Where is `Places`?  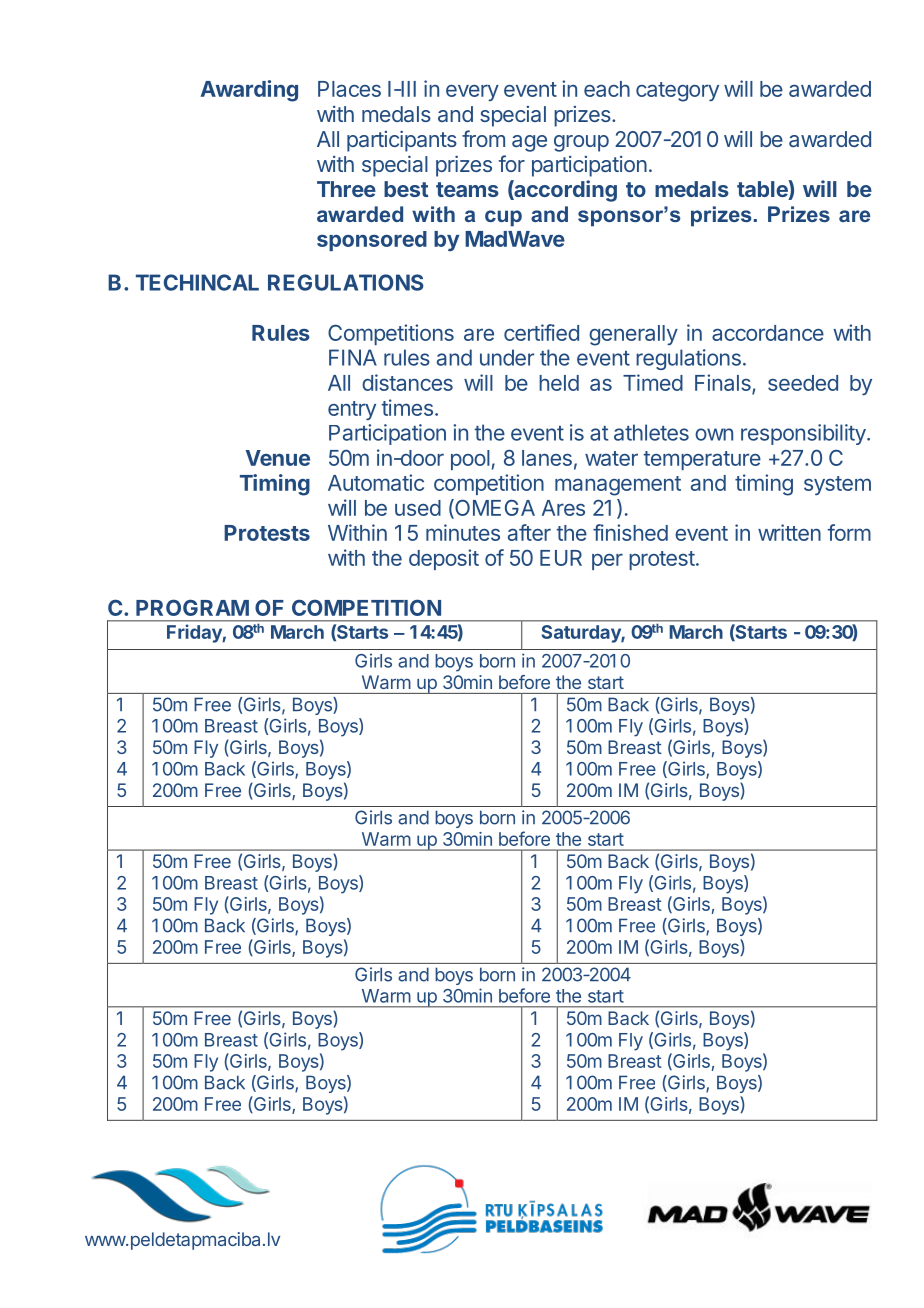
Places is located at coordinates (349, 89).
